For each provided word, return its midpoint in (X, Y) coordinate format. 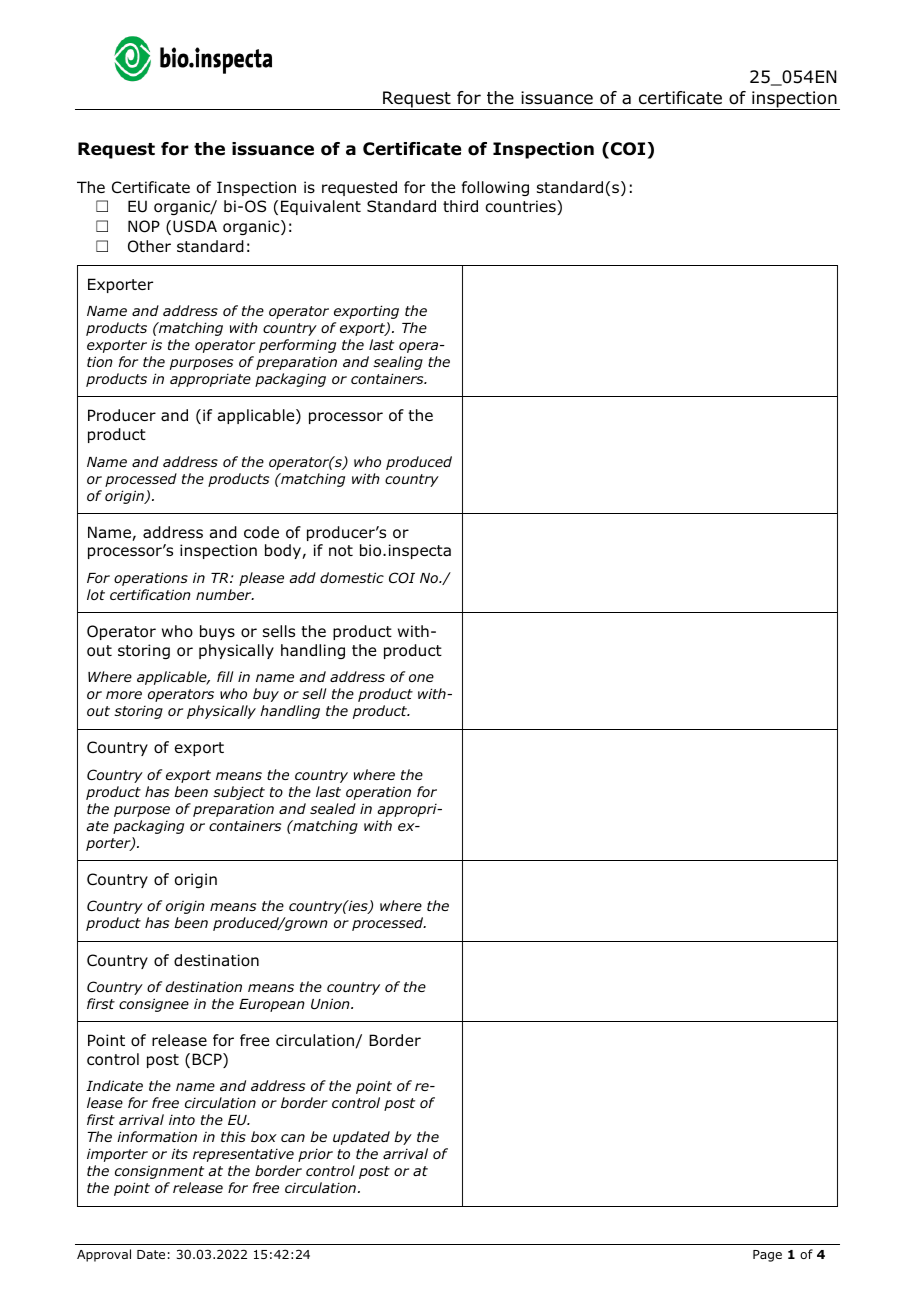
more (124, 695)
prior (315, 1155)
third (460, 206)
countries (521, 207)
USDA (195, 226)
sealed (333, 808)
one (421, 678)
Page (767, 1256)
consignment (159, 1172)
